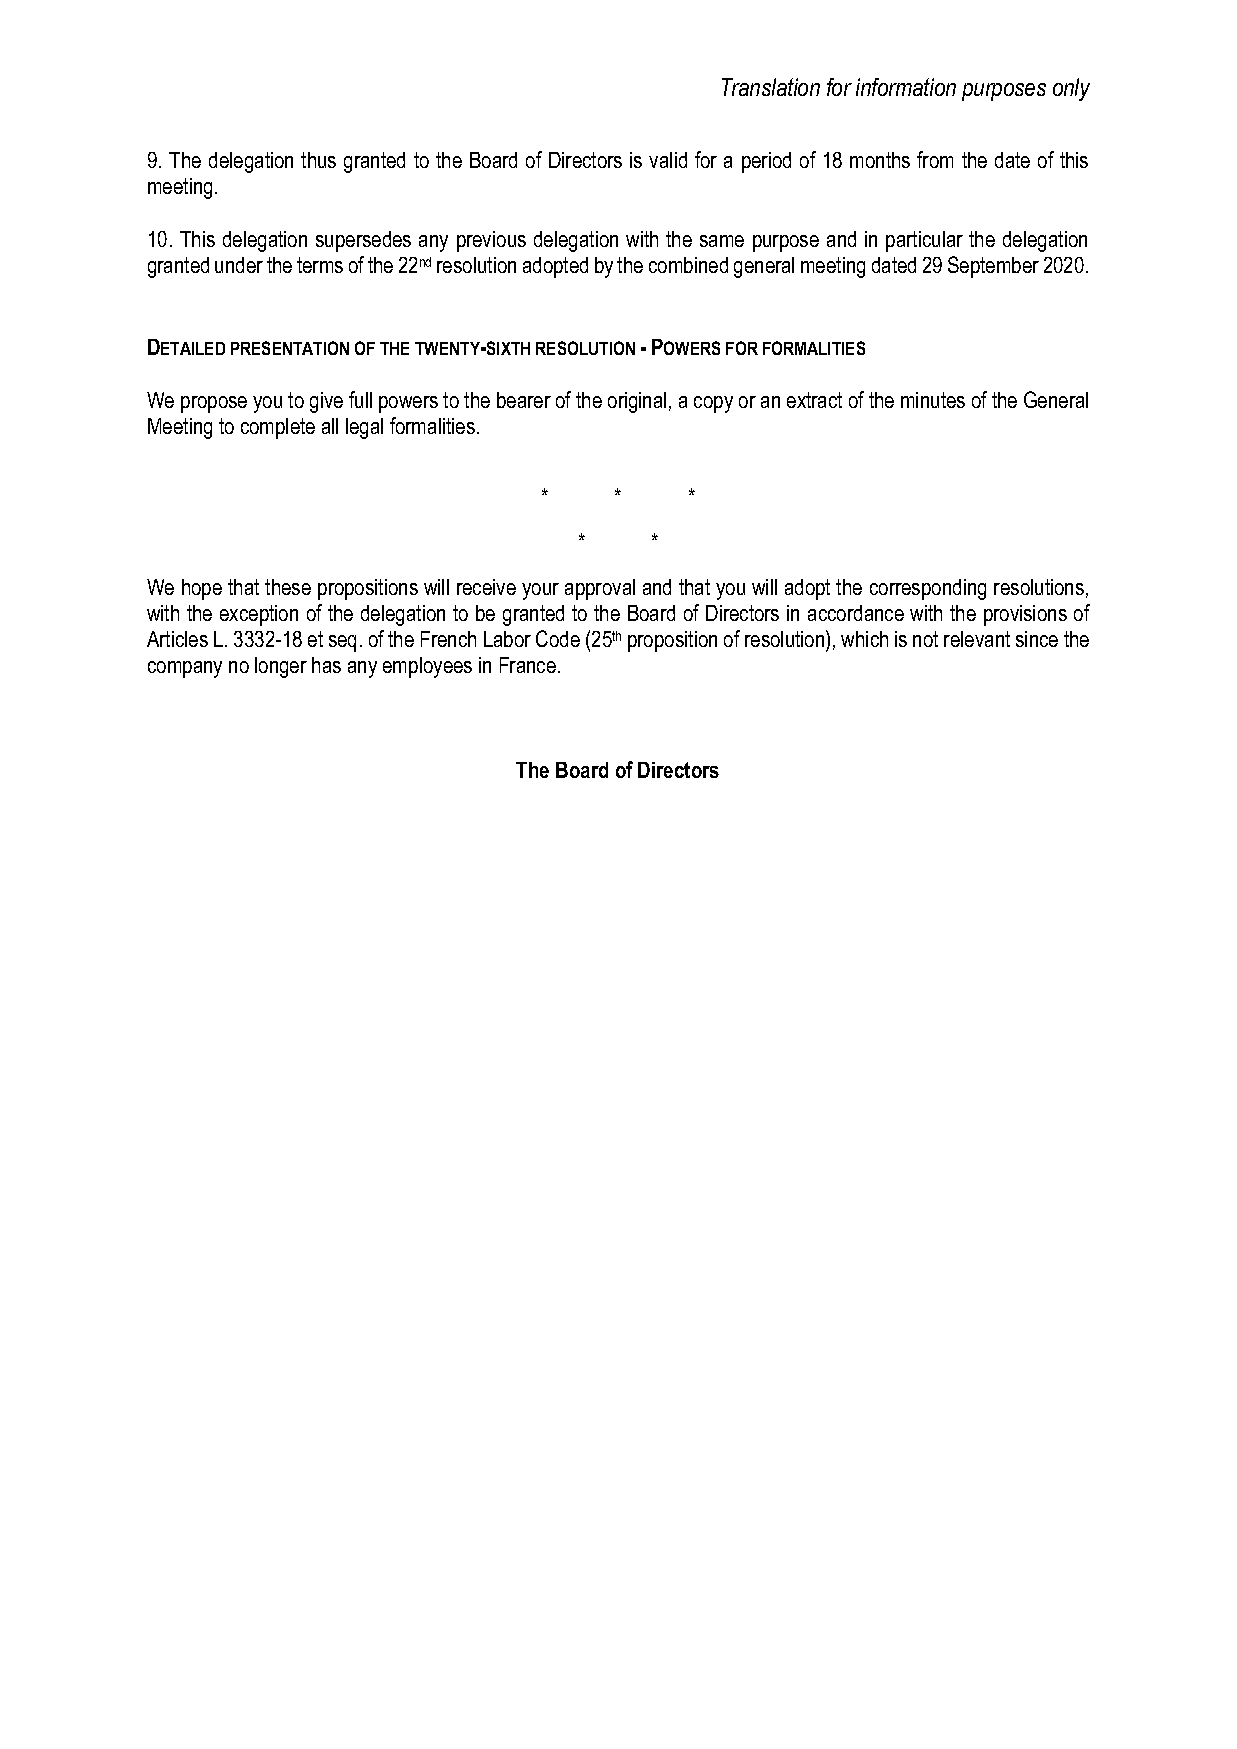  What do you see at coordinates (993, 267) in the screenshot?
I see `September` at bounding box center [993, 267].
